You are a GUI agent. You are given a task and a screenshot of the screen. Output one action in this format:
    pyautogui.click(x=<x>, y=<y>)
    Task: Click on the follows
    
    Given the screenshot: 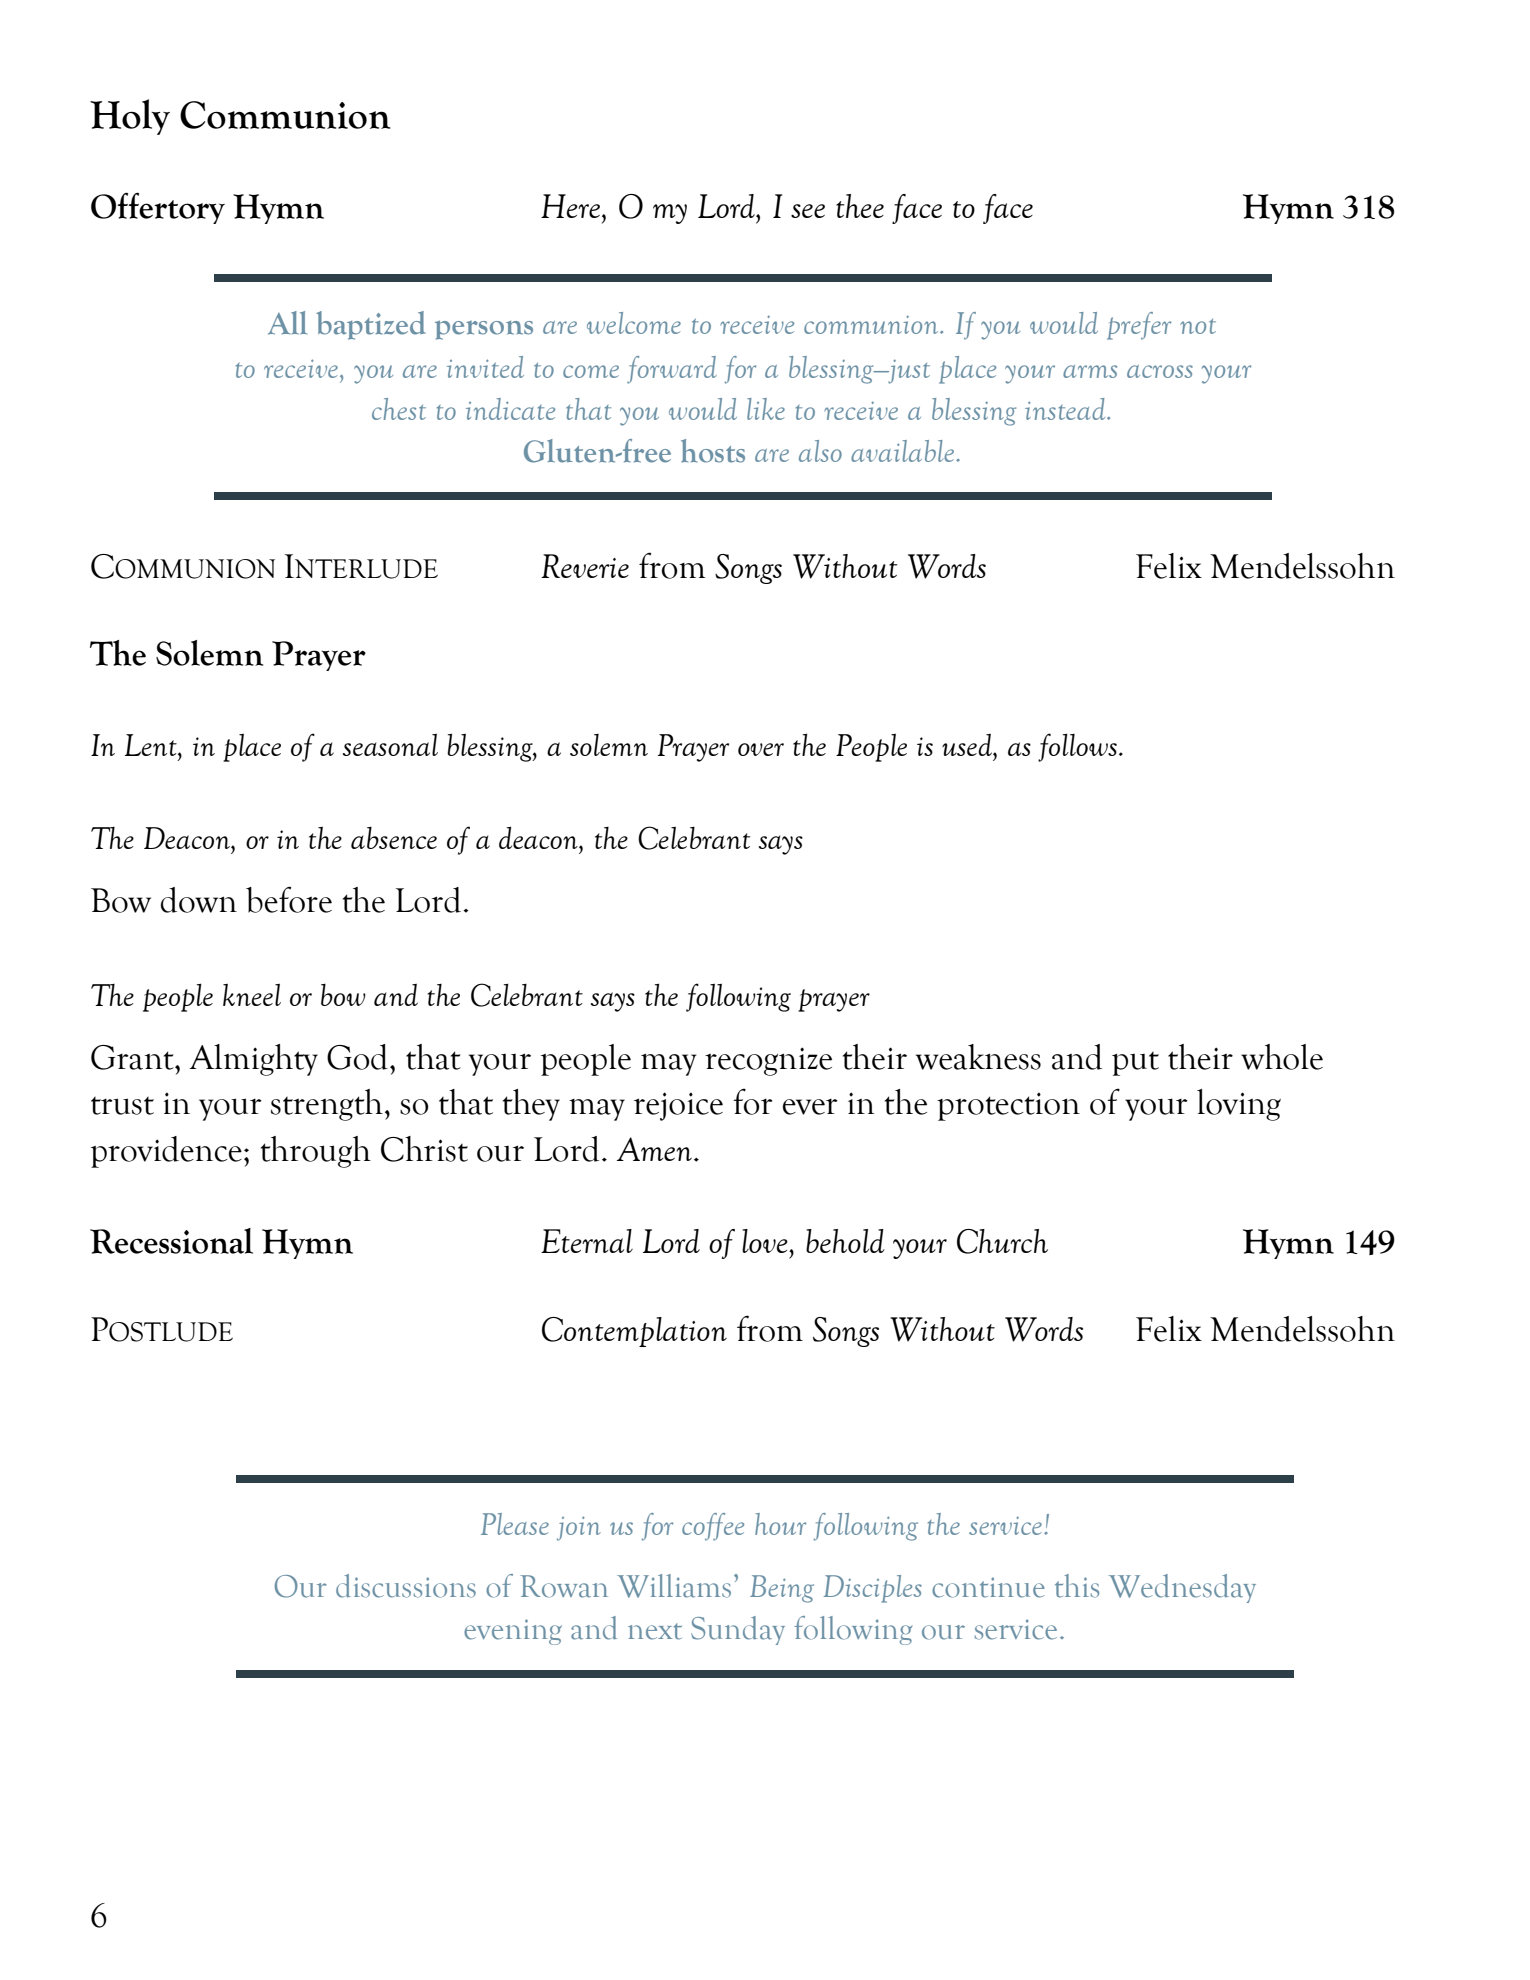 What is the action you would take?
    pyautogui.click(x=1077, y=747)
